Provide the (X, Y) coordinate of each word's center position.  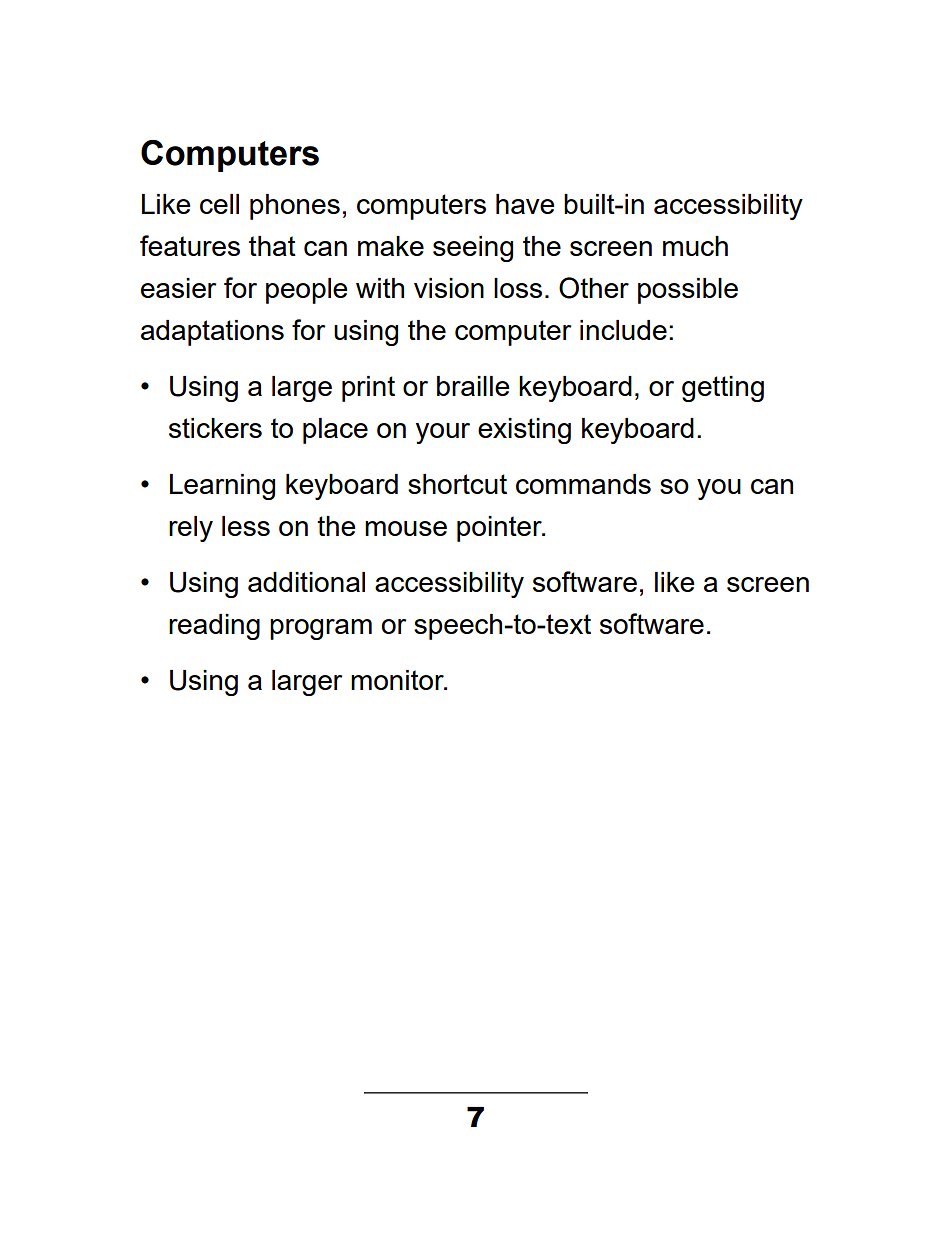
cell (219, 204)
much (695, 246)
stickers (215, 428)
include (623, 330)
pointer (500, 529)
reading (214, 627)
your (443, 433)
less (246, 526)
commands (583, 484)
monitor (398, 680)
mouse (406, 528)
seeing (473, 249)
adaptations (212, 333)
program (321, 629)
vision (449, 288)
